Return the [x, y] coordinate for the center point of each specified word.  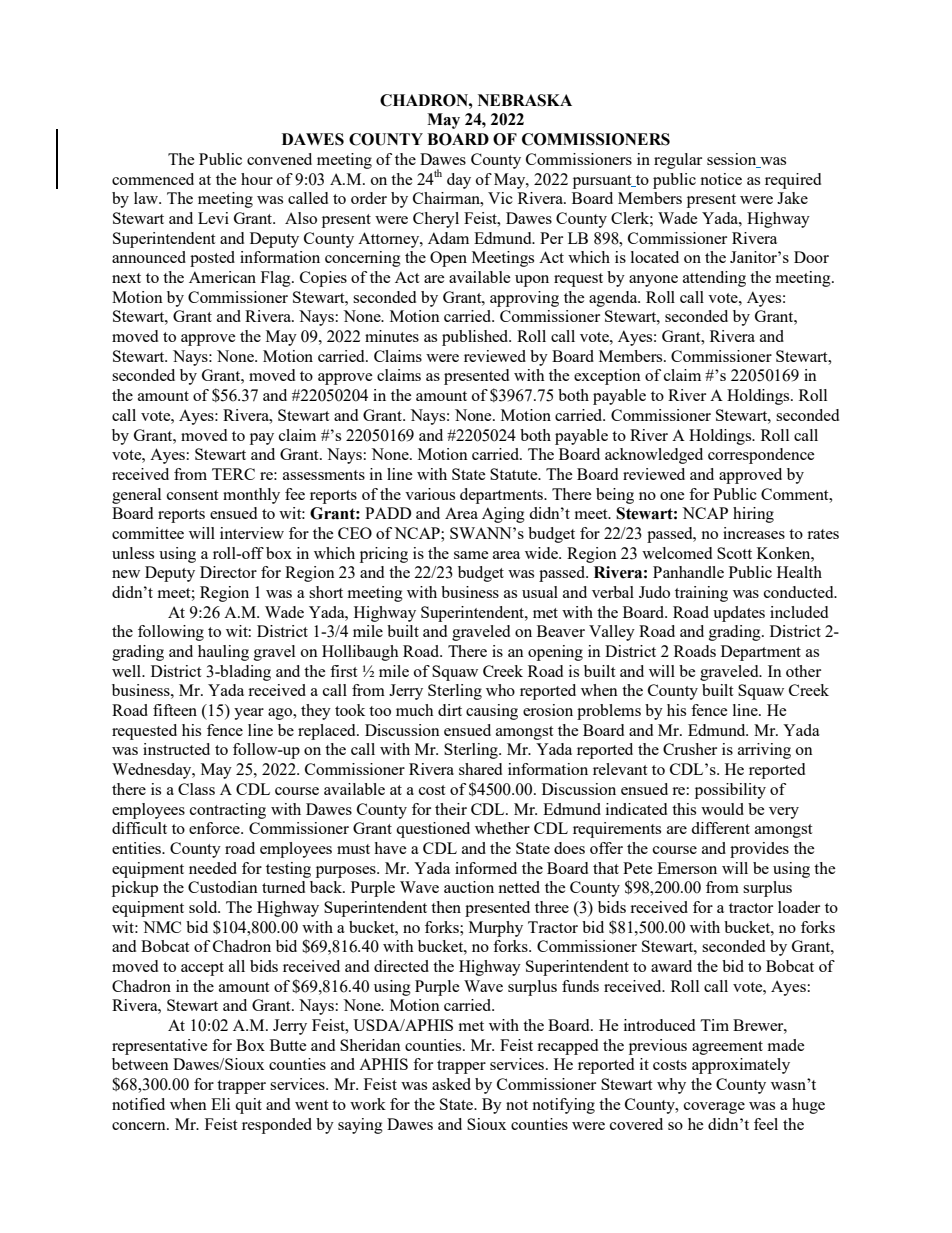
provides [759, 850]
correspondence [761, 456]
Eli [220, 1104]
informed [486, 868]
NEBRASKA [525, 100]
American [222, 277]
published [476, 338]
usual [540, 592]
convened [279, 159]
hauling [223, 653]
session [731, 159]
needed [213, 868]
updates [739, 614]
